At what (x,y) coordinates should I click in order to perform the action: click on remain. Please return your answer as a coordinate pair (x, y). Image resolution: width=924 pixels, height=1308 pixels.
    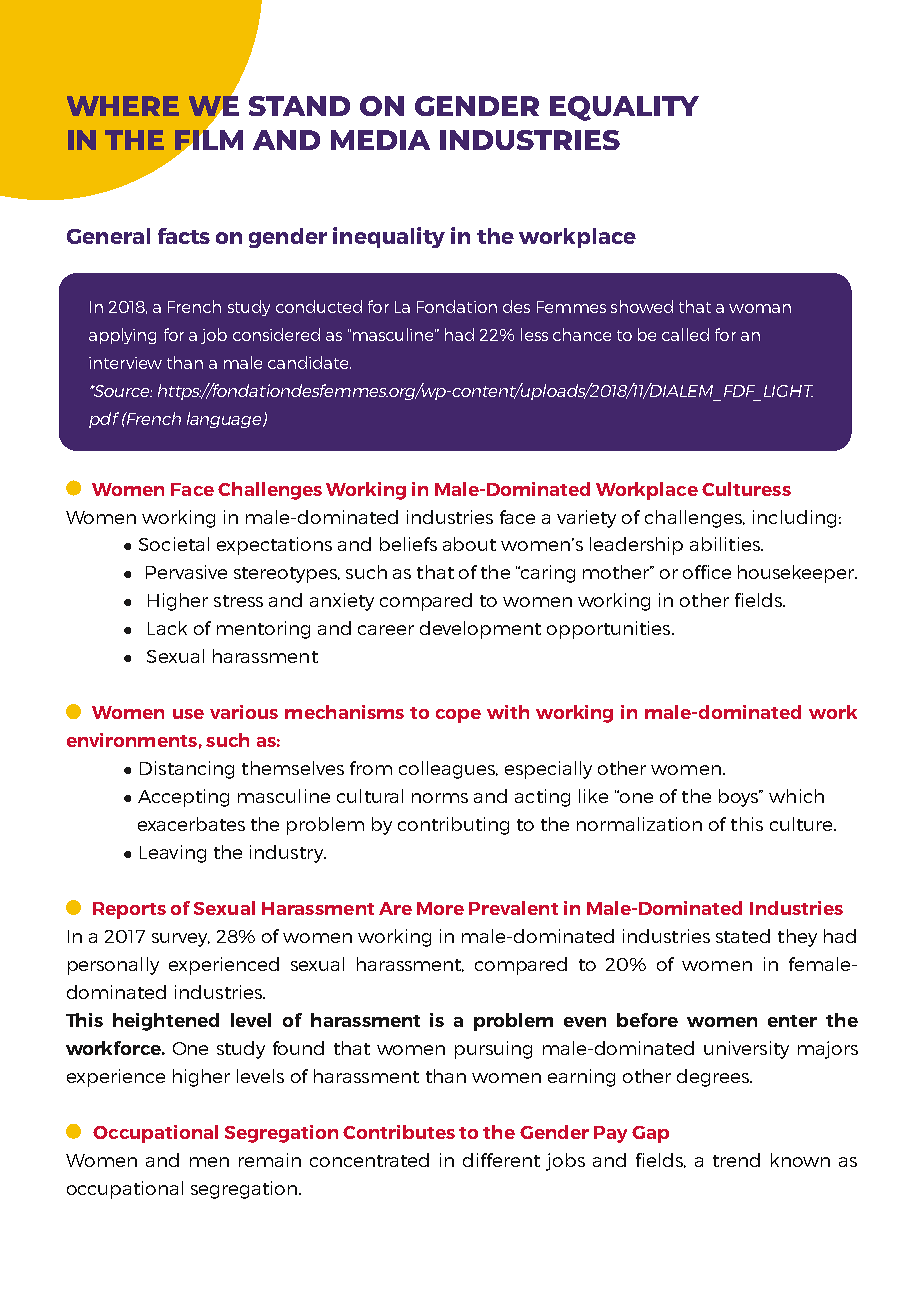
    Looking at the image, I should click on (270, 1160).
